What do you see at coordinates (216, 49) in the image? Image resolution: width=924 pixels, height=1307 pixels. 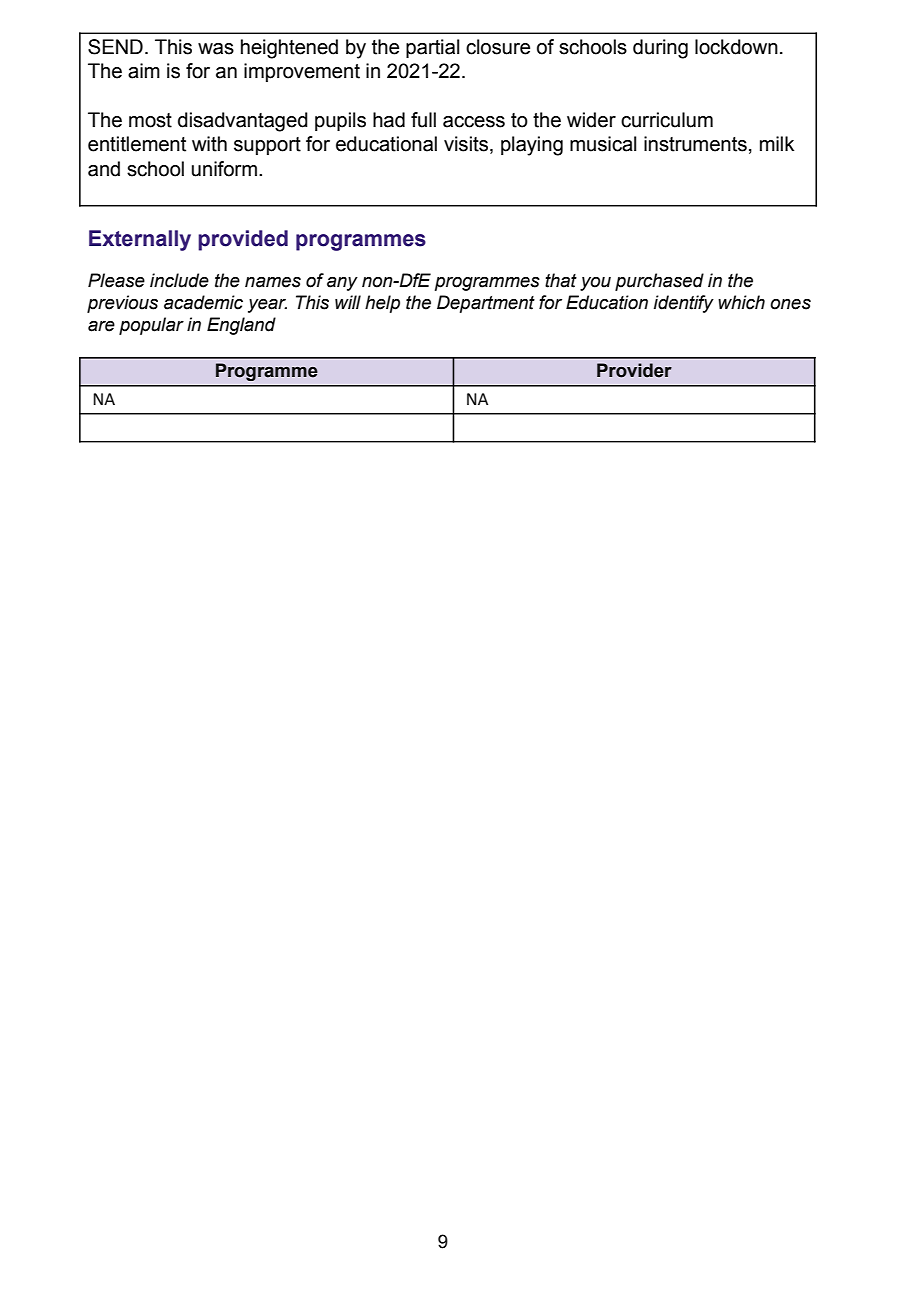 I see `was` at bounding box center [216, 49].
